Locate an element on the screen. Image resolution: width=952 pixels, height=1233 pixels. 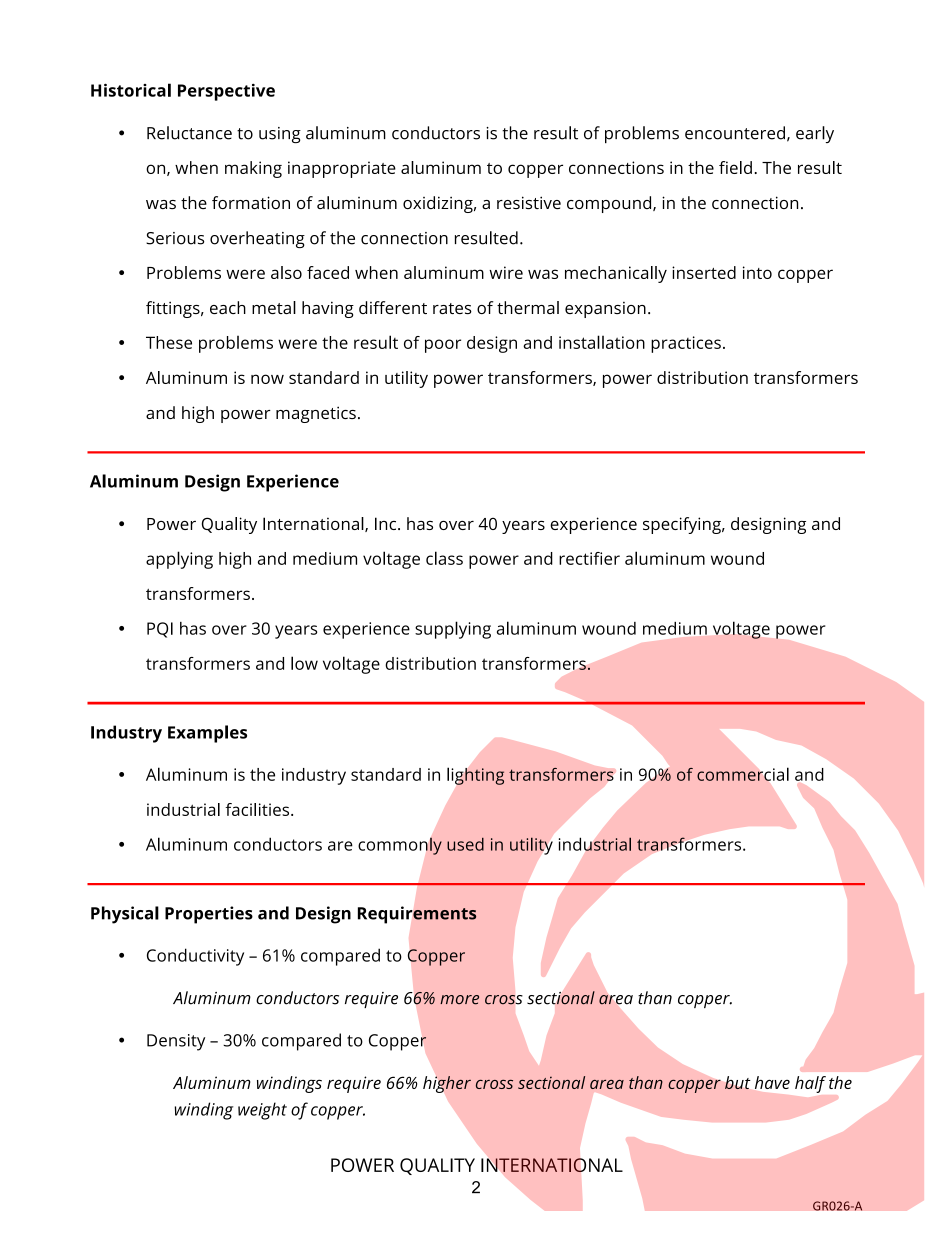
resistive is located at coordinates (529, 202).
